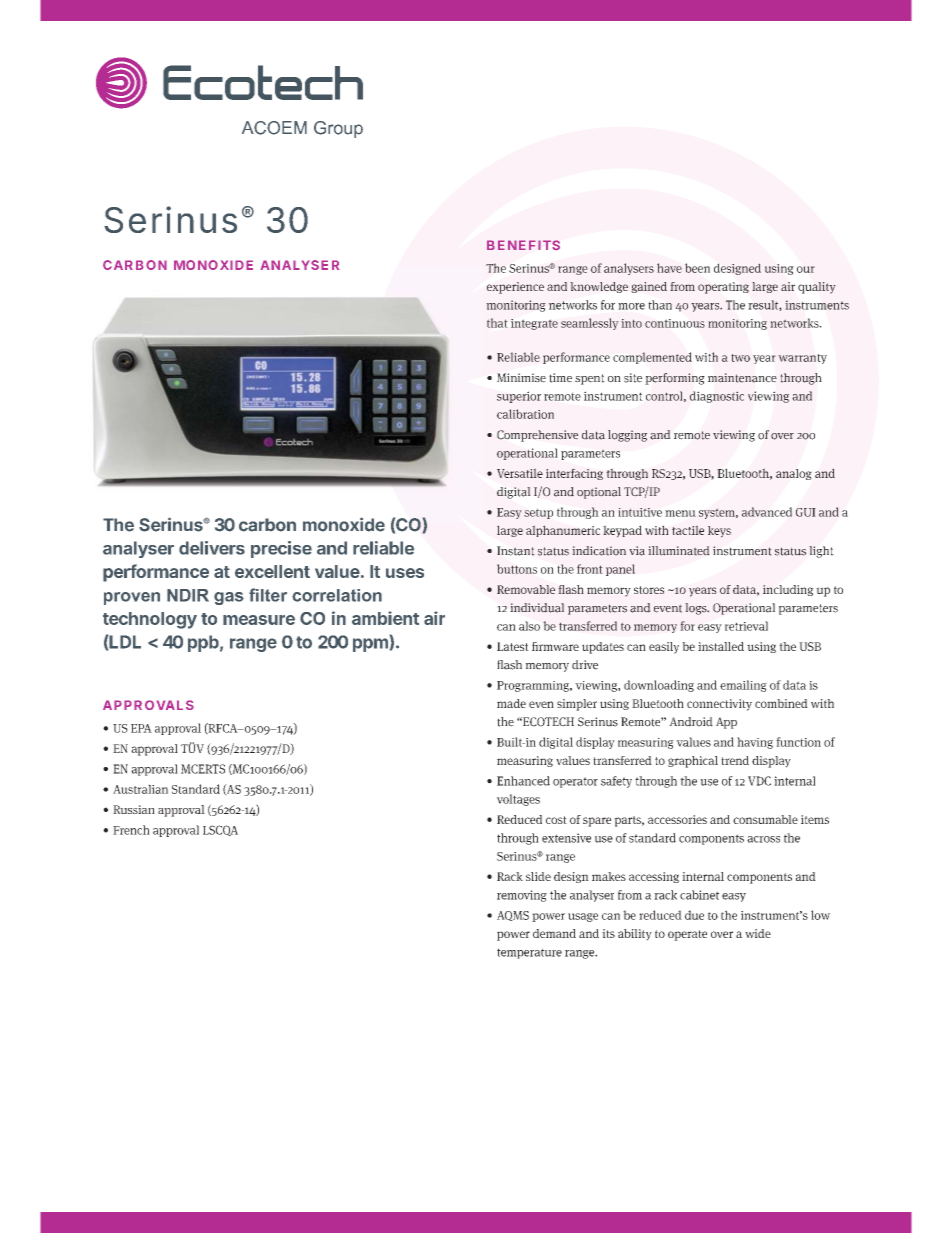 The image size is (952, 1233). I want to click on measure, so click(259, 620).
